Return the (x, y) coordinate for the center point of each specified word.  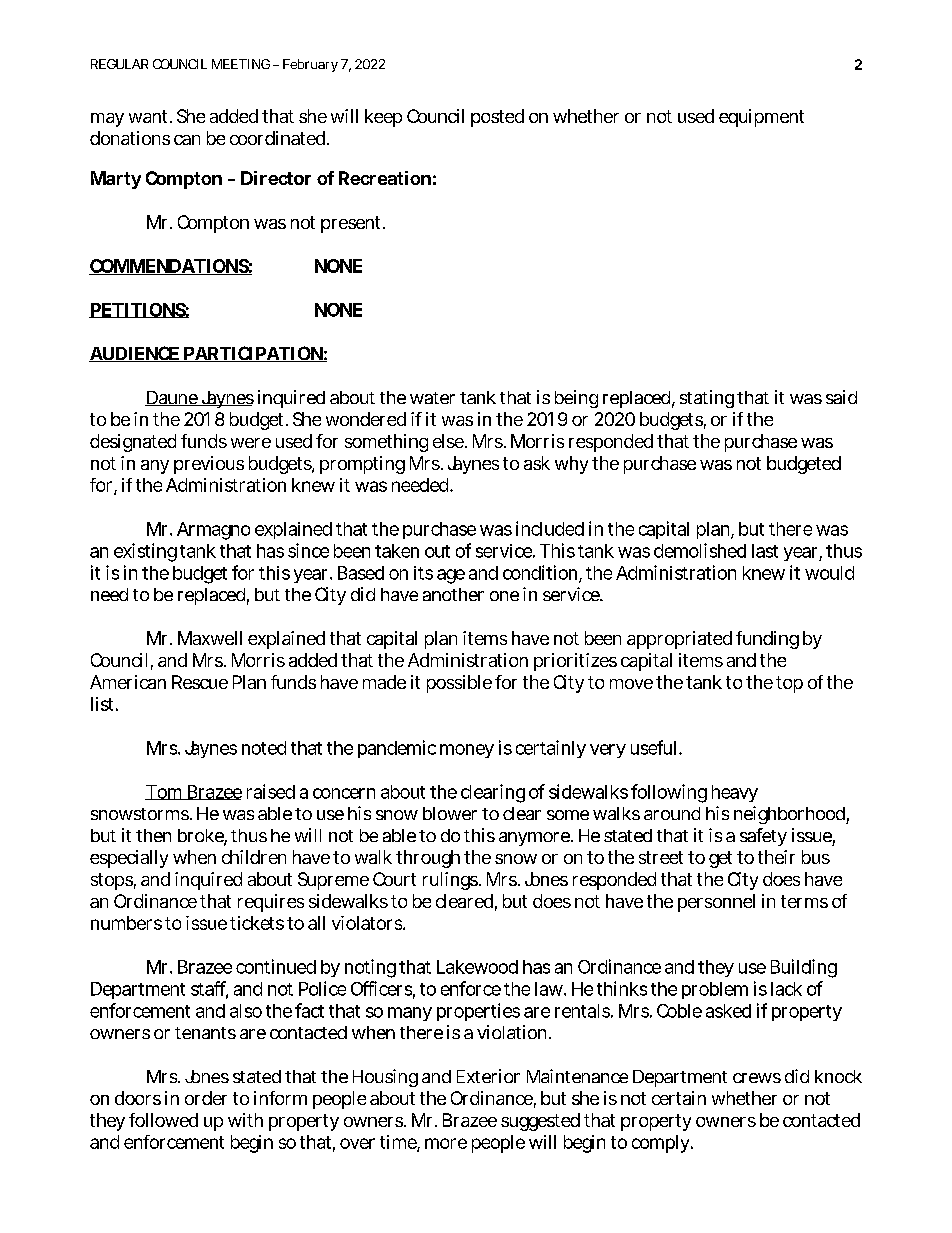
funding (767, 640)
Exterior (488, 1076)
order (206, 1098)
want (150, 116)
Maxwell (210, 638)
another (453, 594)
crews (757, 1078)
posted (497, 118)
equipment (761, 118)
